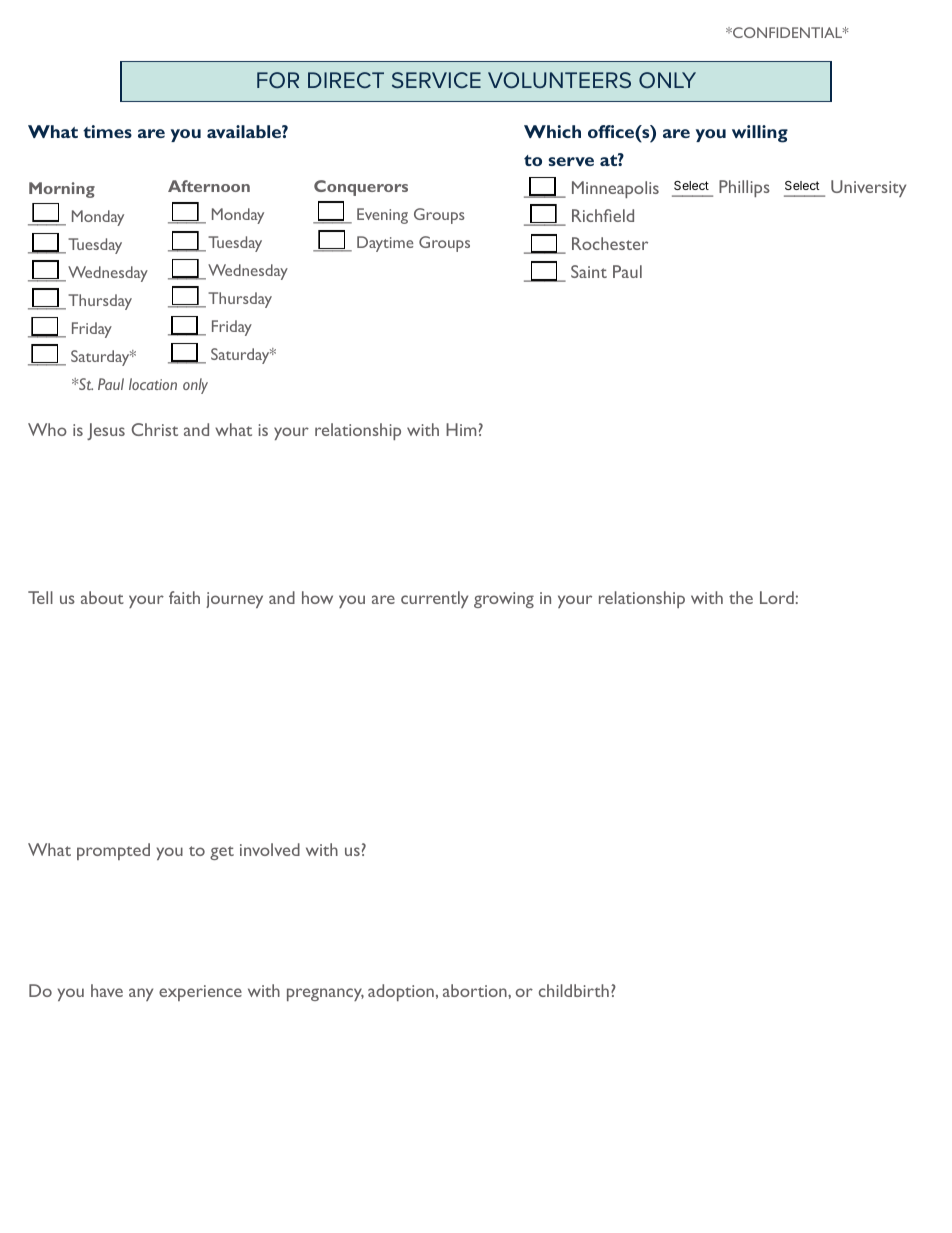  Describe the element at coordinates (589, 271) in the document. I see `Saint` at that location.
